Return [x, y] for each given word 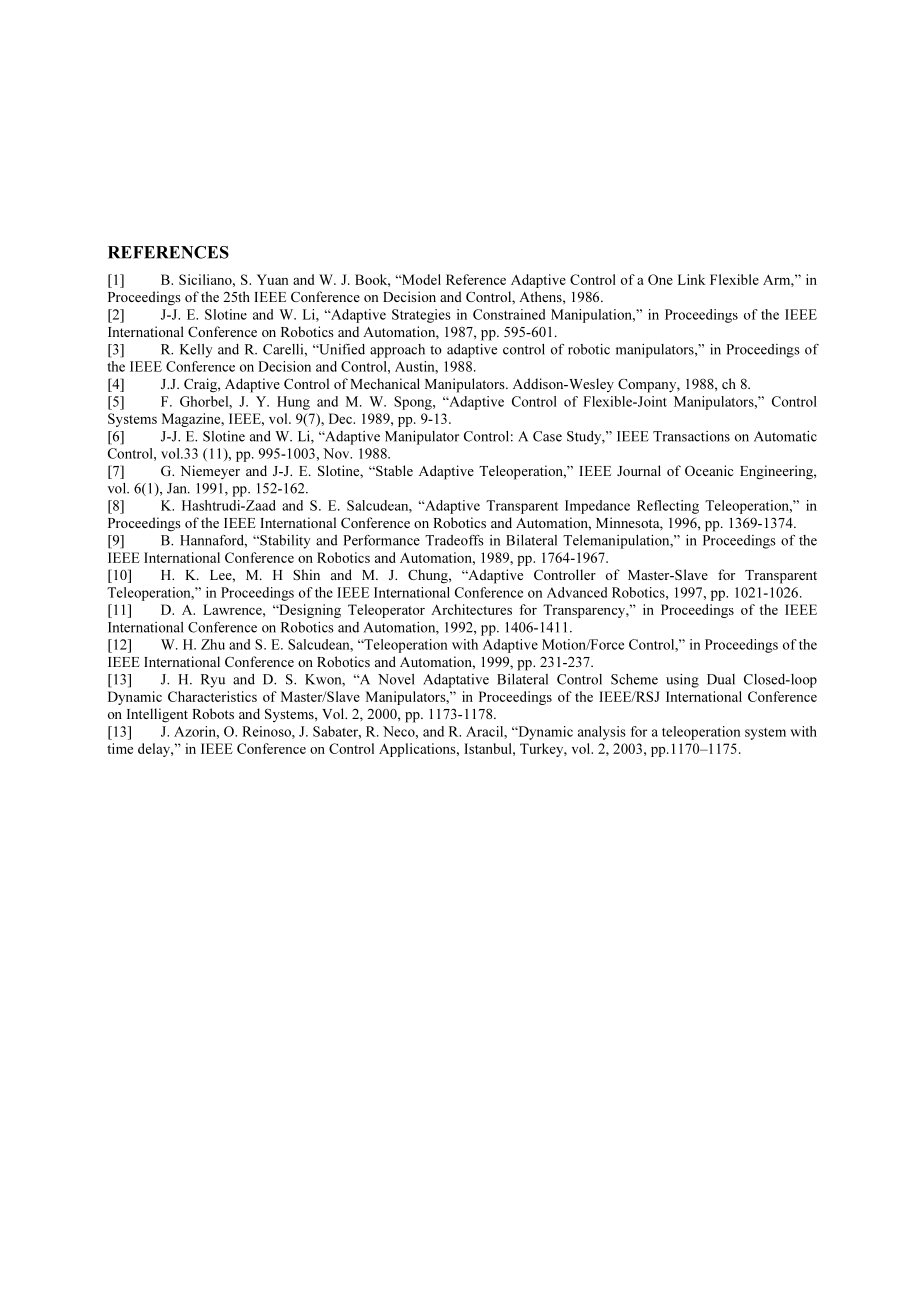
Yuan [272, 279]
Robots [213, 713]
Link [692, 279]
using [682, 681]
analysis [602, 733]
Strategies [421, 316]
